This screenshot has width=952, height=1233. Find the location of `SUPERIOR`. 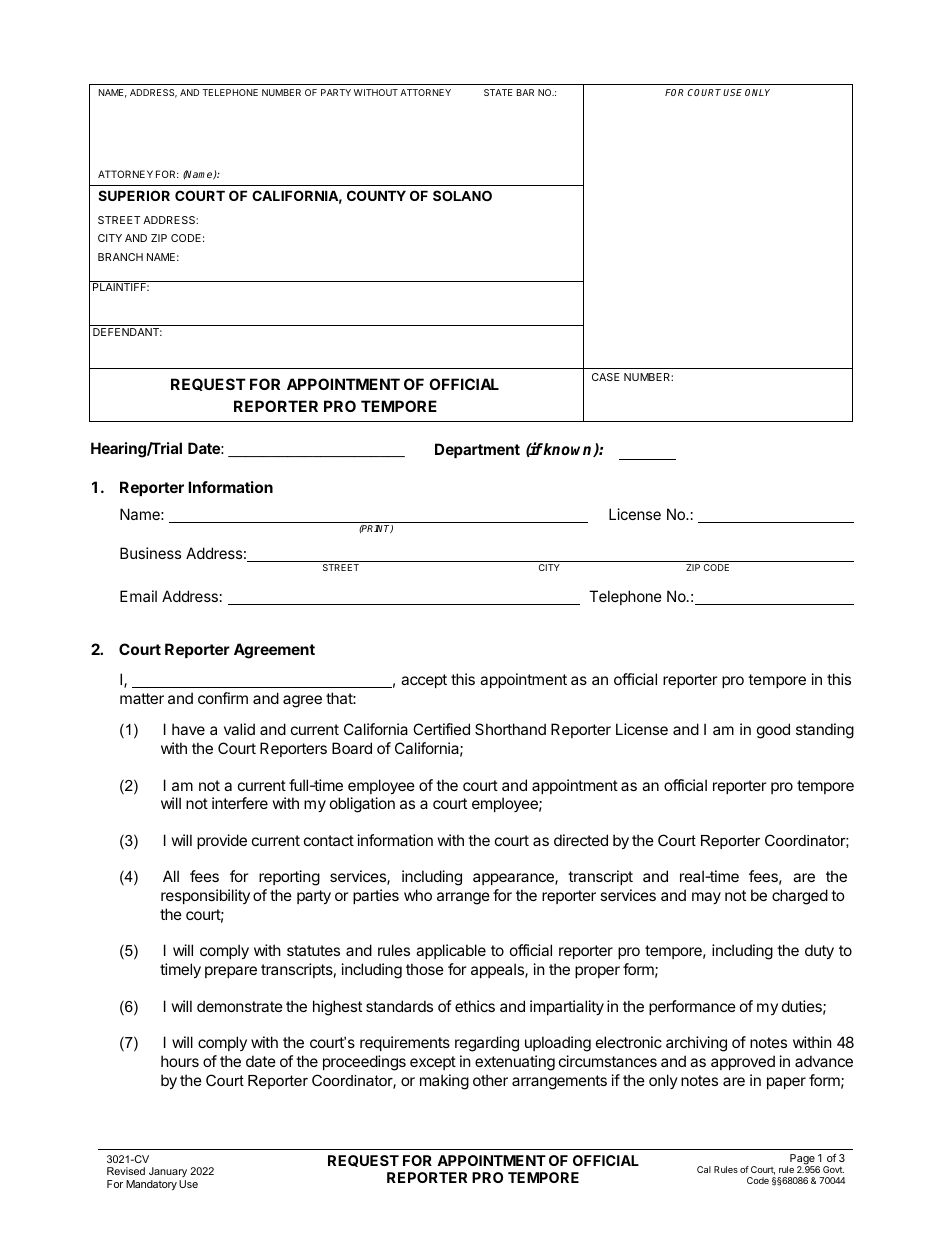

SUPERIOR is located at coordinates (134, 195).
